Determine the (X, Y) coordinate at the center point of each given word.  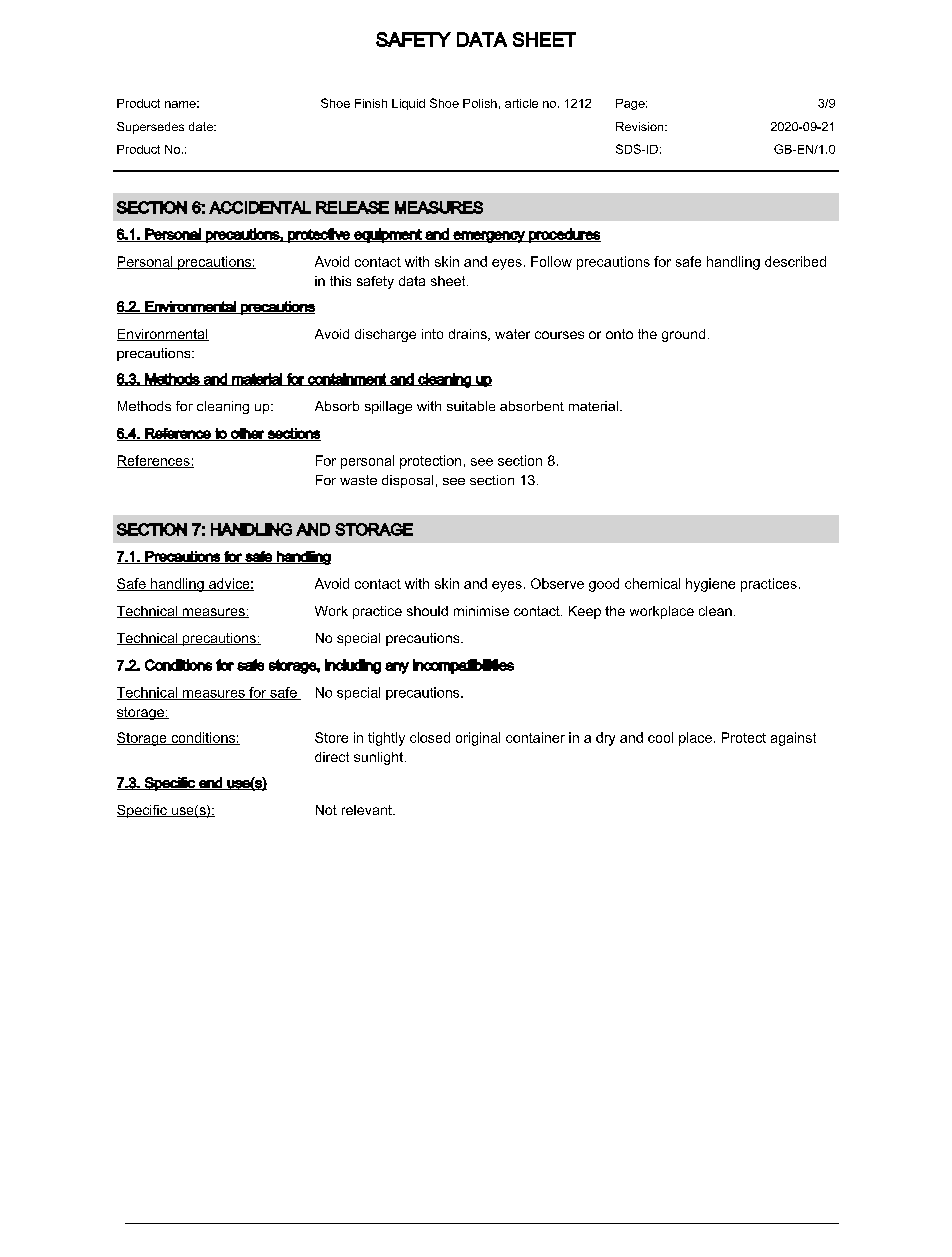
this (340, 281)
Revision (641, 126)
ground (683, 335)
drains (469, 335)
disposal (407, 481)
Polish (480, 103)
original (478, 739)
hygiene (710, 585)
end (210, 783)
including (353, 666)
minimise (481, 611)
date (202, 126)
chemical (652, 583)
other (247, 434)
